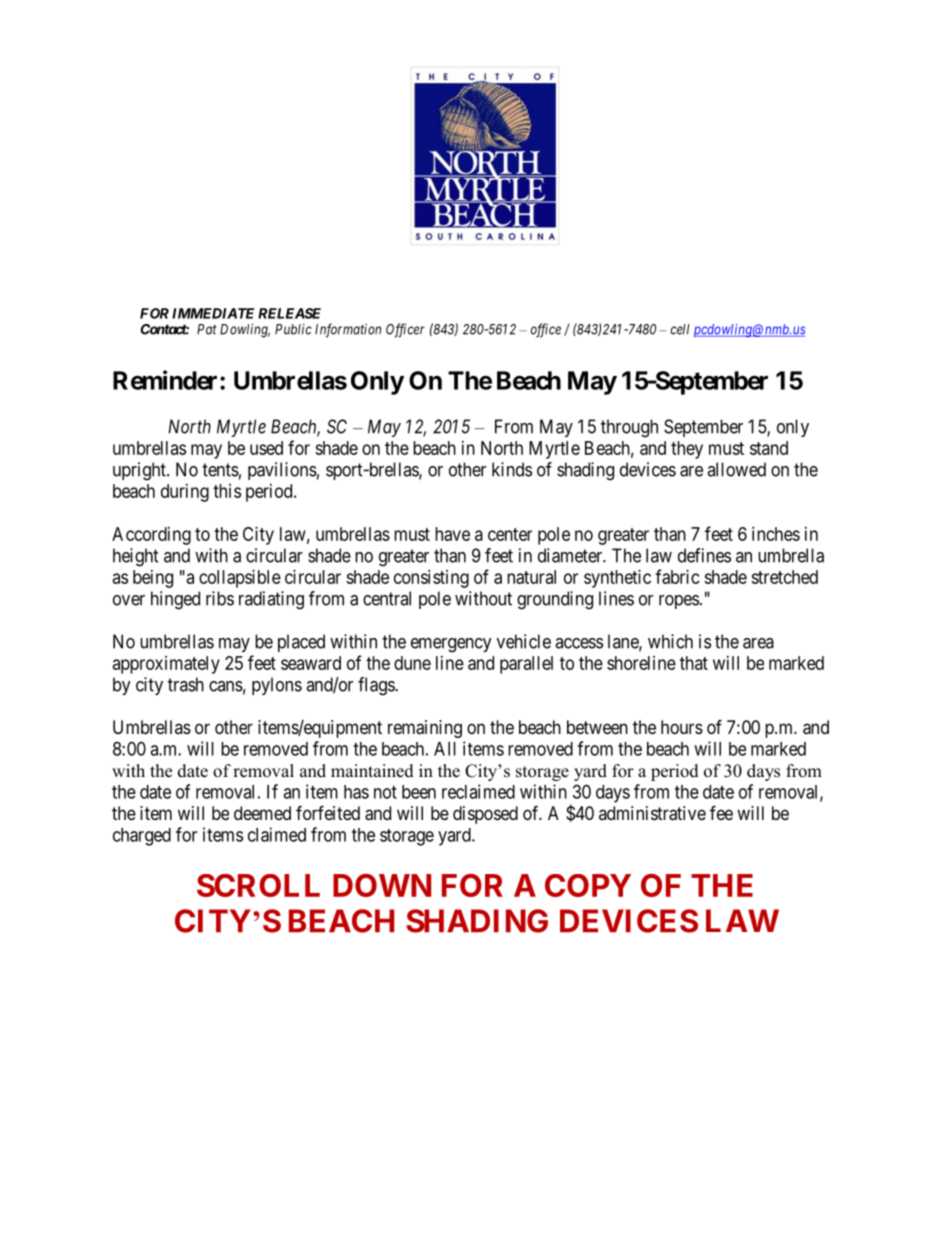  Describe the element at coordinates (431, 579) in the screenshot. I see `consisting` at that location.
